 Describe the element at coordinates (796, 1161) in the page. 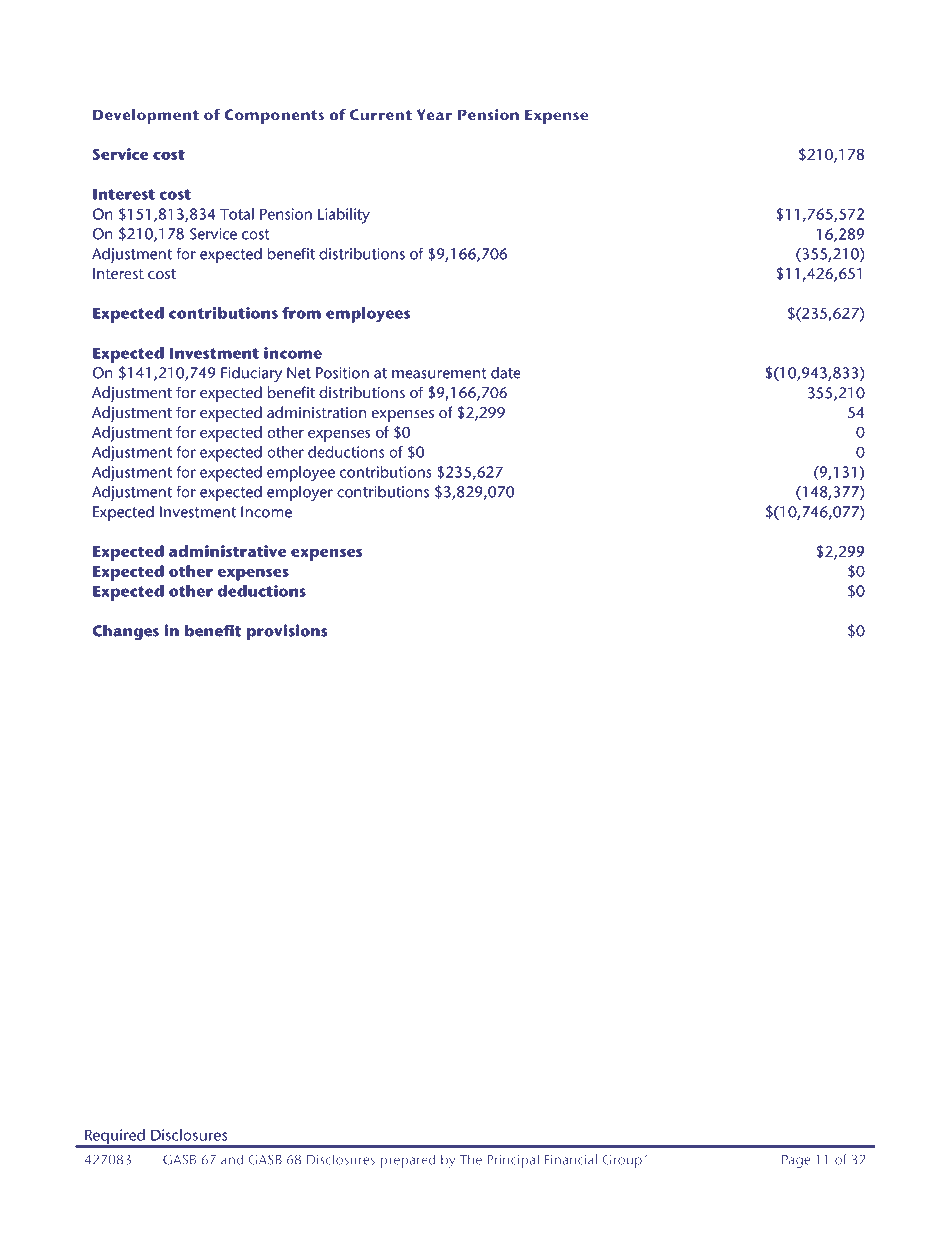

I see `Page` at that location.
